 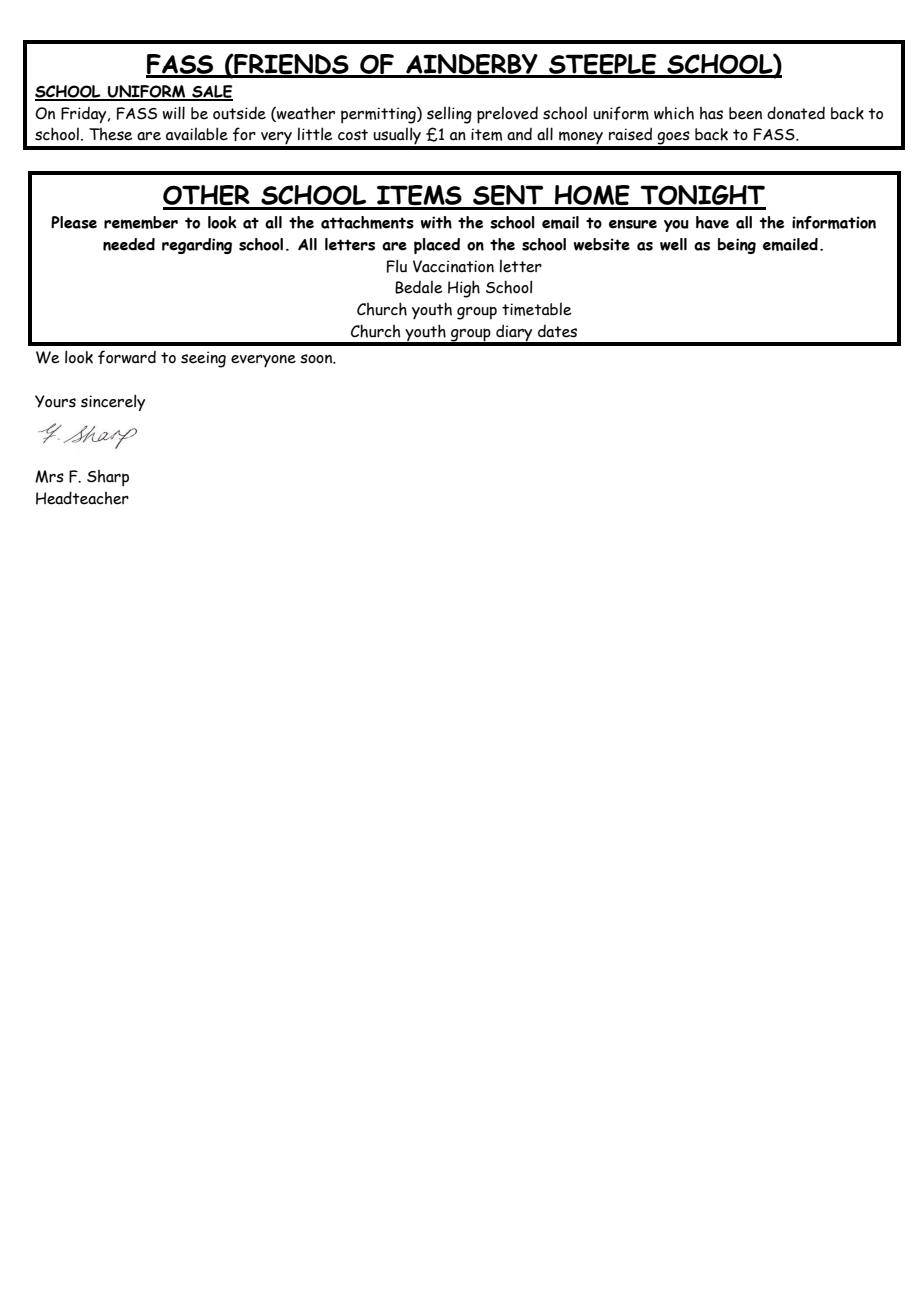 What do you see at coordinates (745, 113) in the page?
I see `been` at bounding box center [745, 113].
